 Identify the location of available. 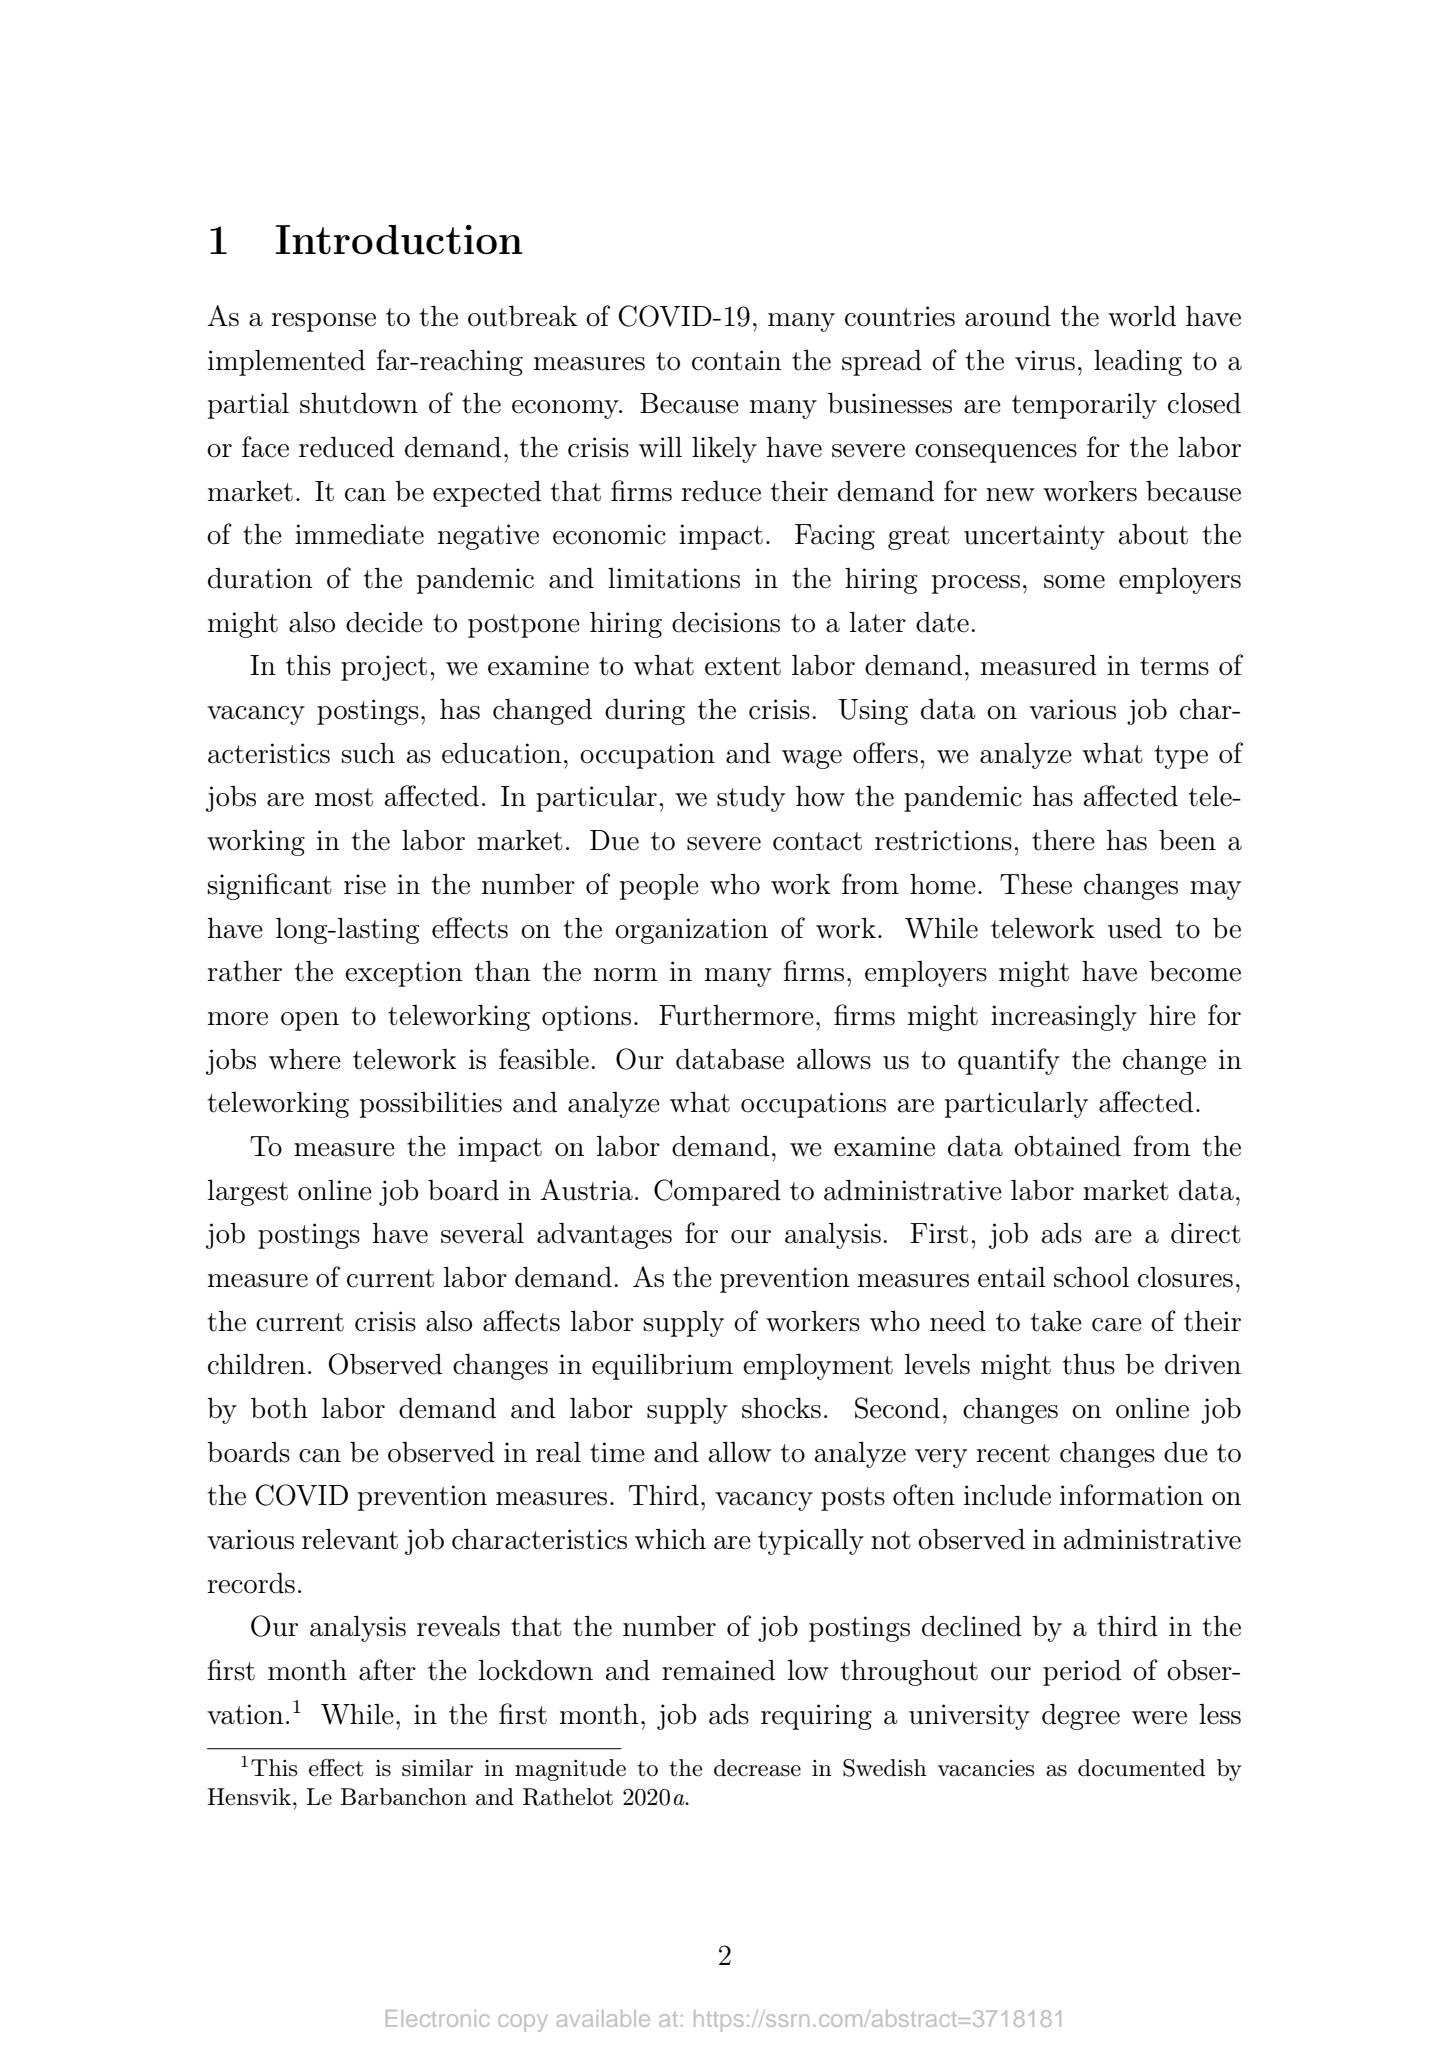
(603, 2018).
